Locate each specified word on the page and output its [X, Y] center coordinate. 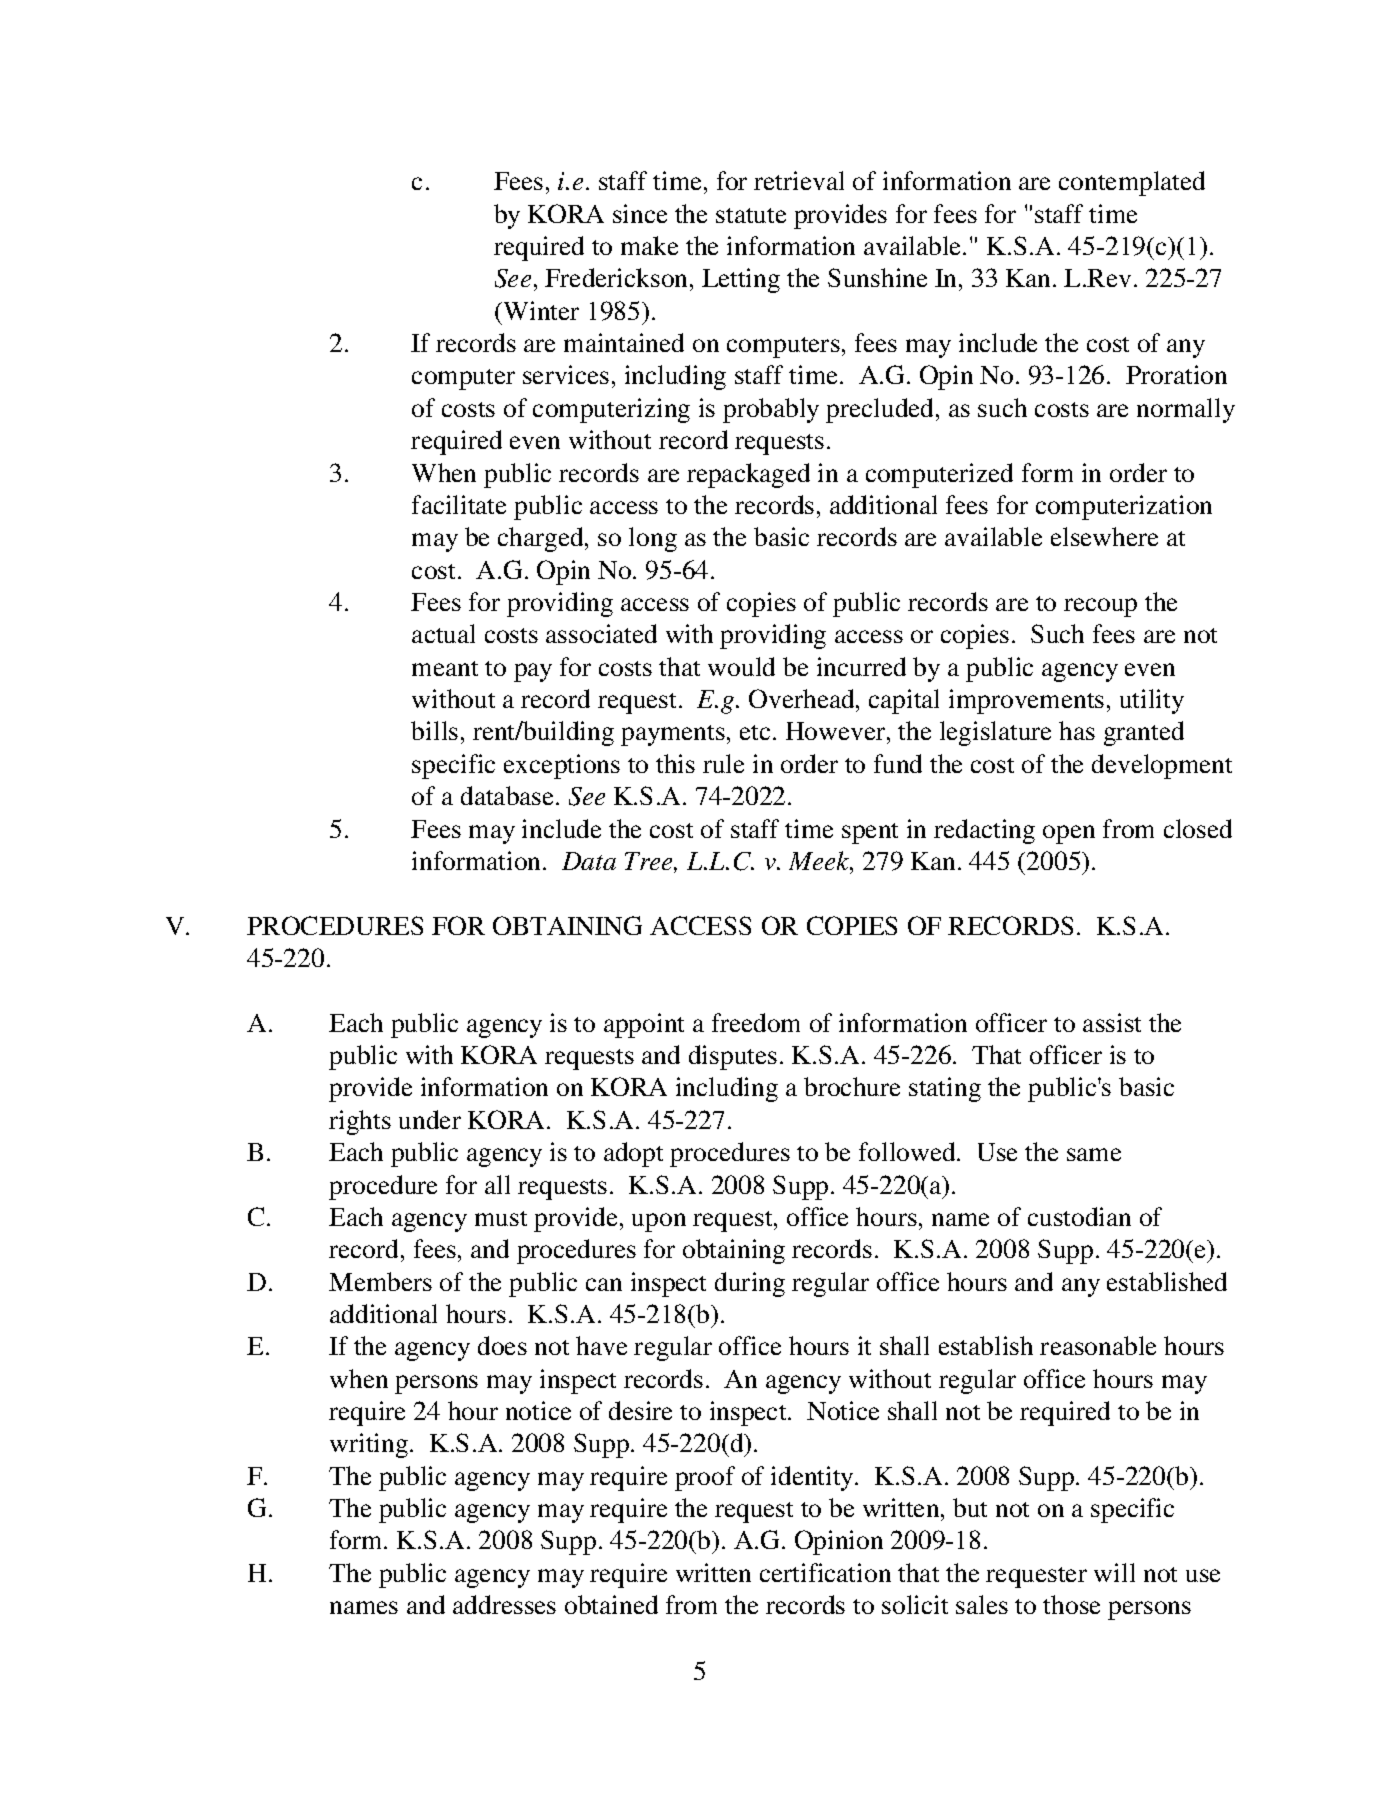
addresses [504, 1604]
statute [751, 215]
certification [825, 1572]
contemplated [1132, 183]
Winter [539, 310]
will [1114, 1572]
